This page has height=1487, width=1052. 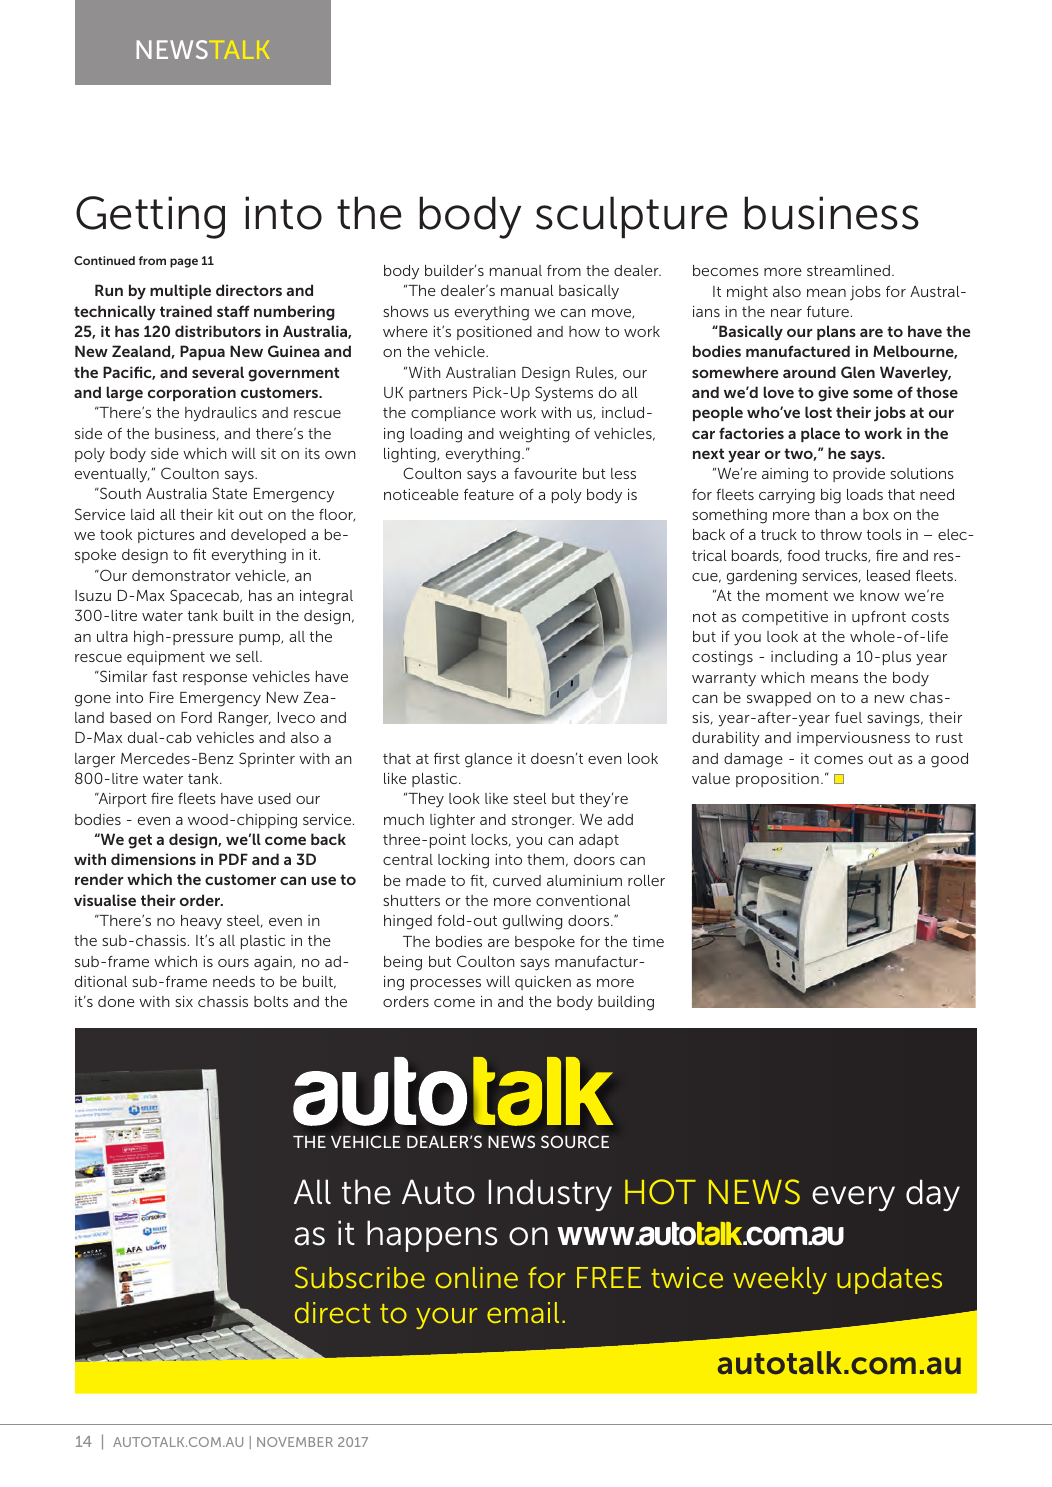 What do you see at coordinates (777, 780) in the page?
I see `proposition` at bounding box center [777, 780].
